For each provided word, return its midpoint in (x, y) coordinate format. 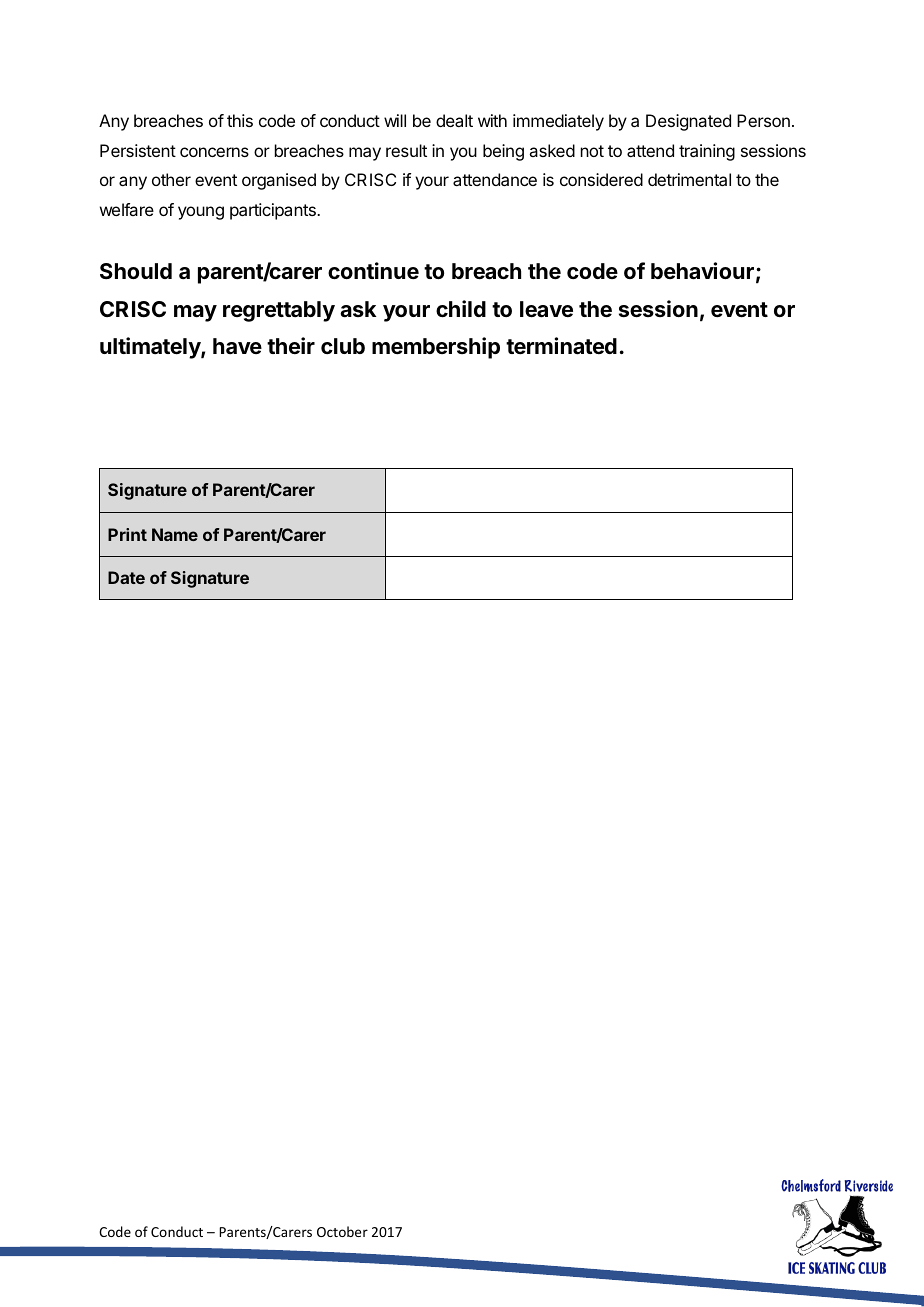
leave (546, 309)
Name (175, 534)
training (707, 152)
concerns (214, 152)
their (291, 345)
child (461, 309)
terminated (561, 346)
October (342, 1231)
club (343, 346)
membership (436, 348)
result (406, 150)
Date (126, 577)
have (237, 346)
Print (127, 534)
